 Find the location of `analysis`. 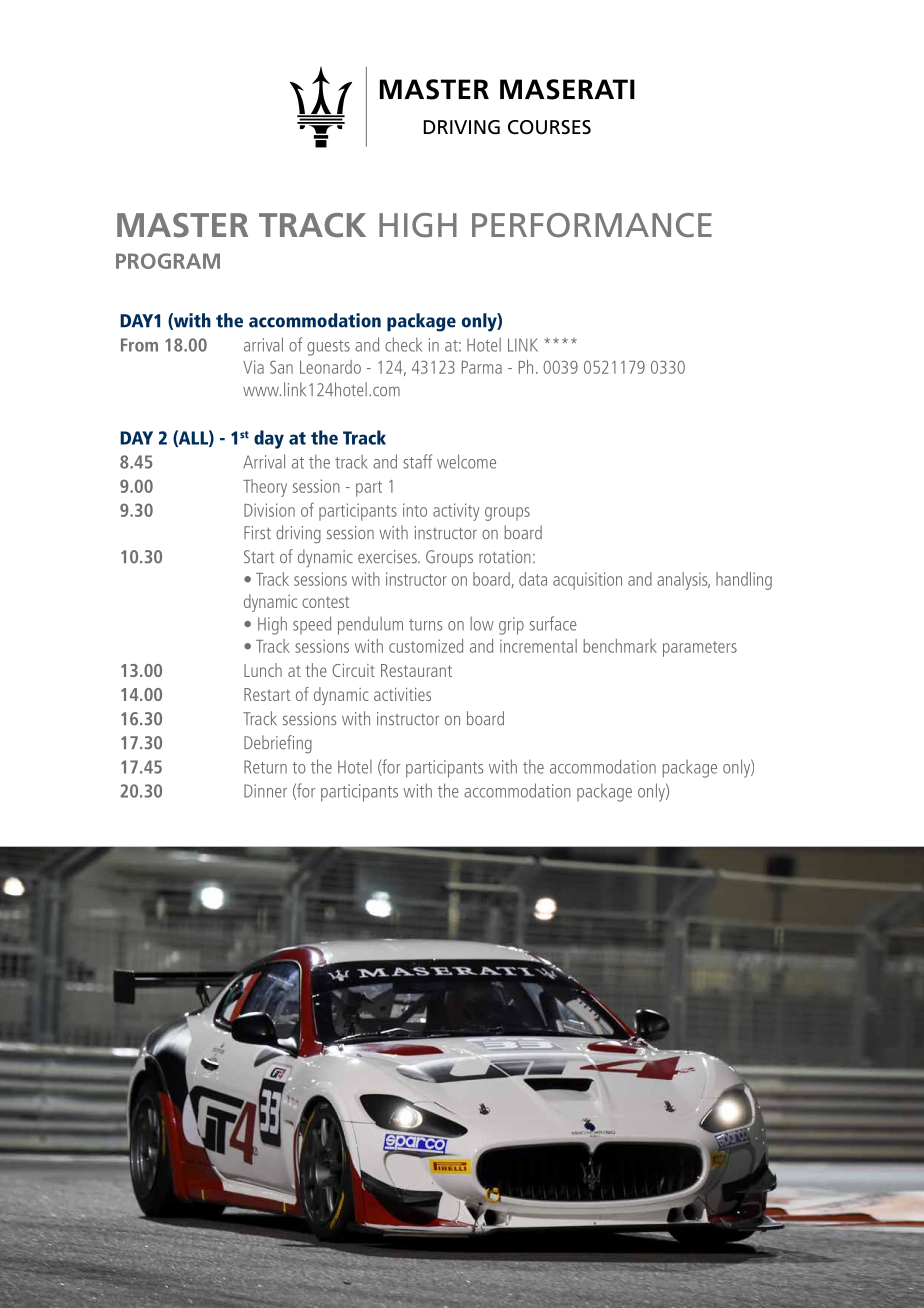

analysis is located at coordinates (683, 581).
